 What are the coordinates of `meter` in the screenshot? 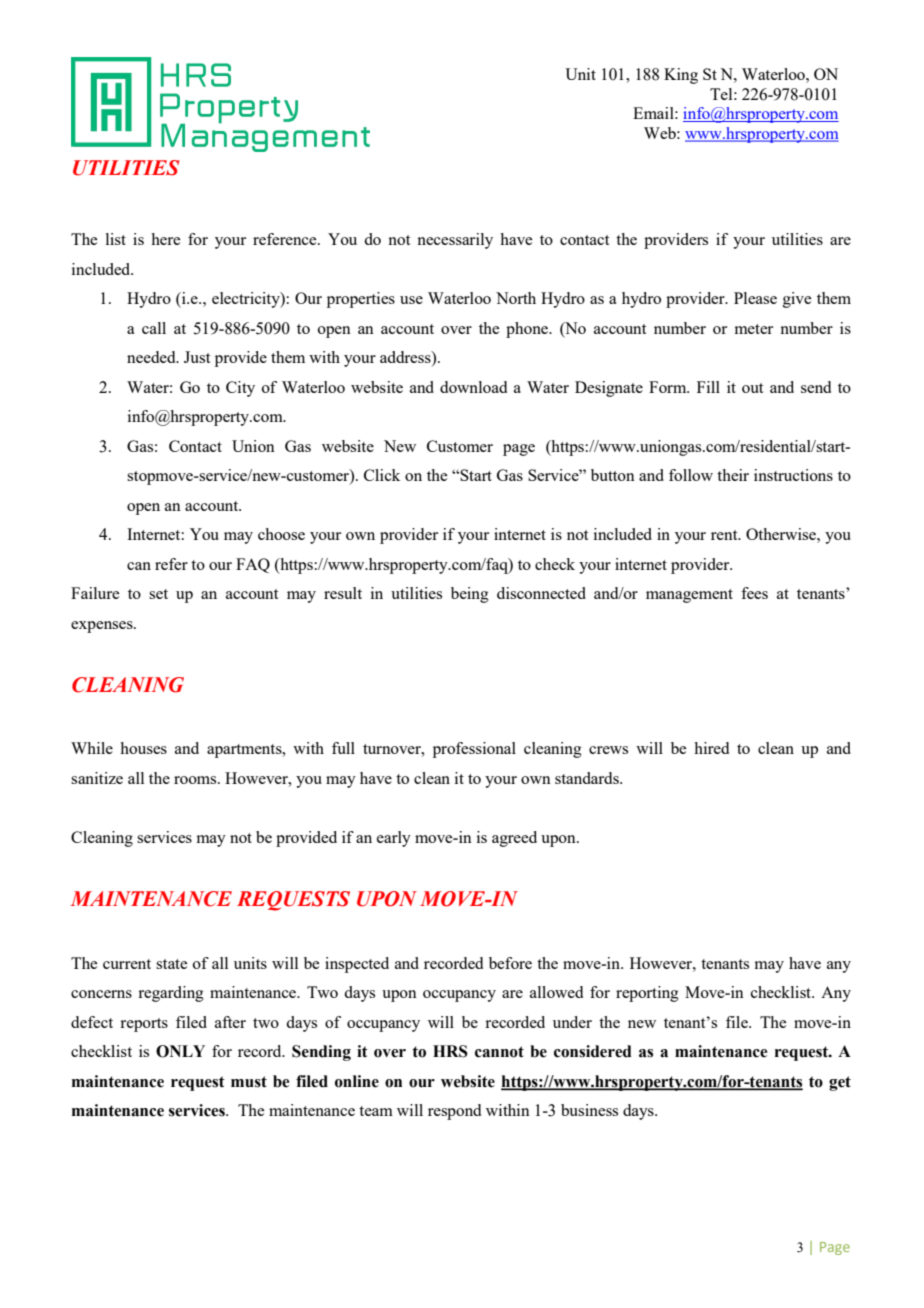 It's located at (754, 329).
